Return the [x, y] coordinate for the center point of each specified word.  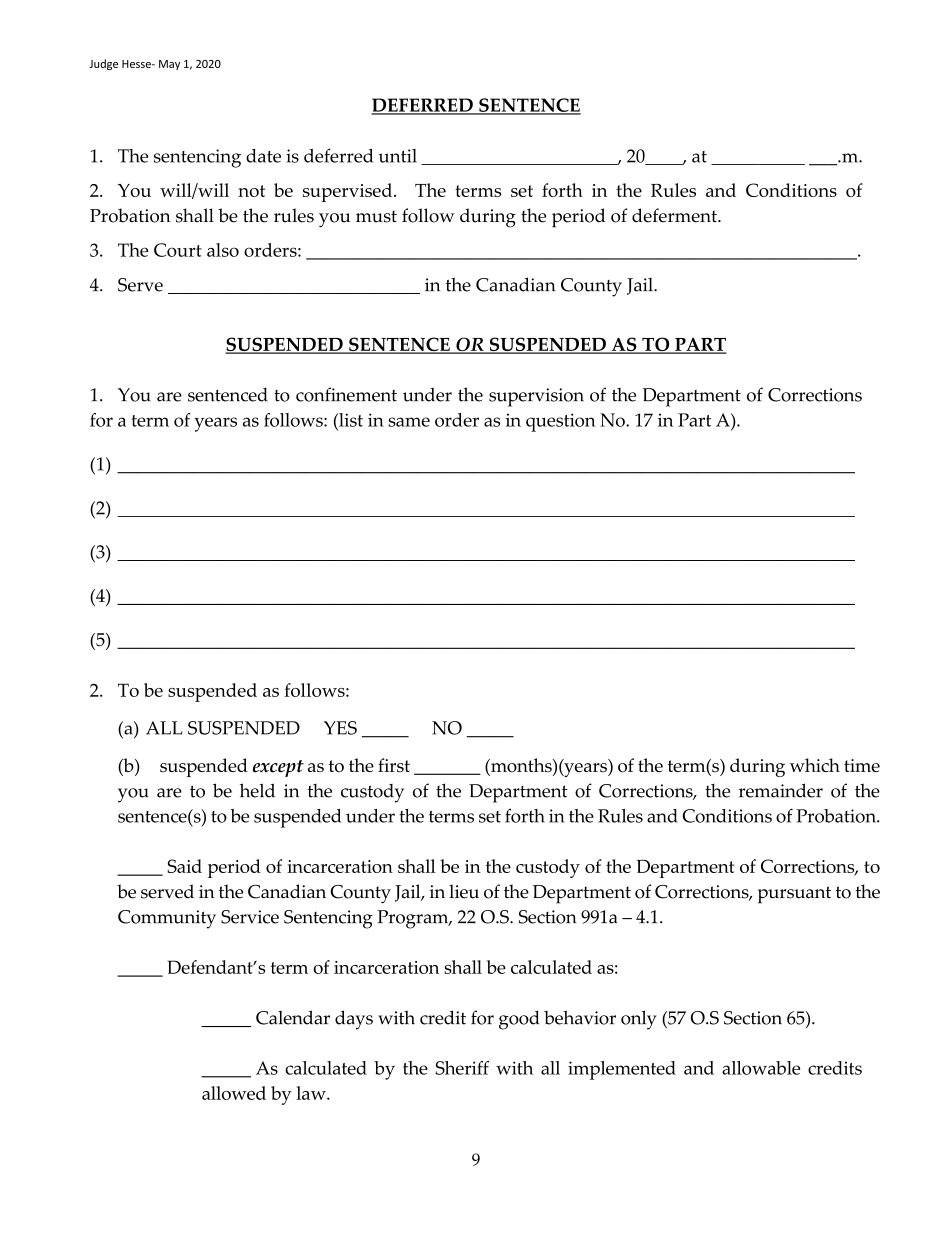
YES [340, 728]
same [409, 422]
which [815, 765]
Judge [103, 64]
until [398, 156]
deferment [675, 215]
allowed [234, 1093]
